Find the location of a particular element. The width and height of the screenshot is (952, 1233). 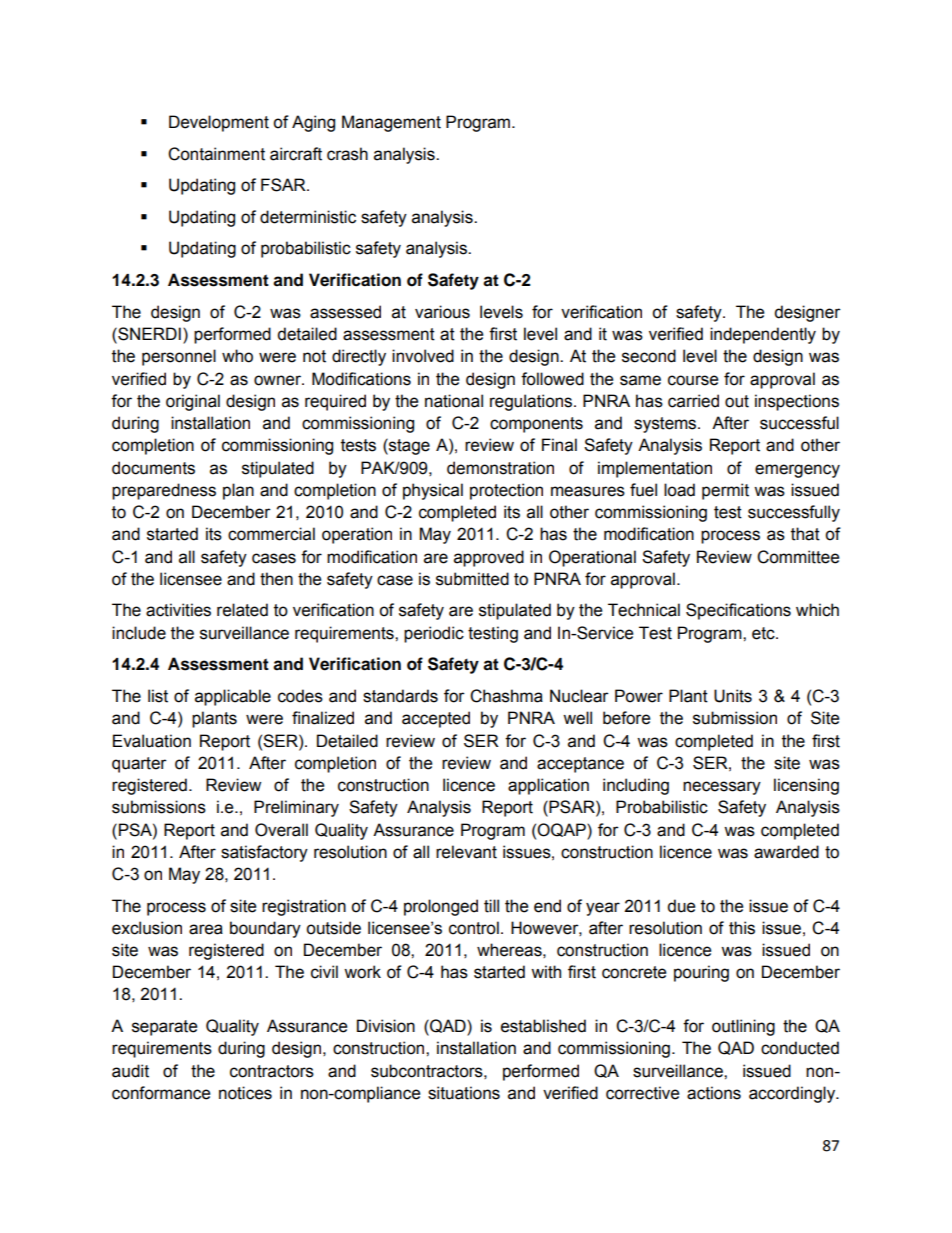

necessary is located at coordinates (722, 788).
